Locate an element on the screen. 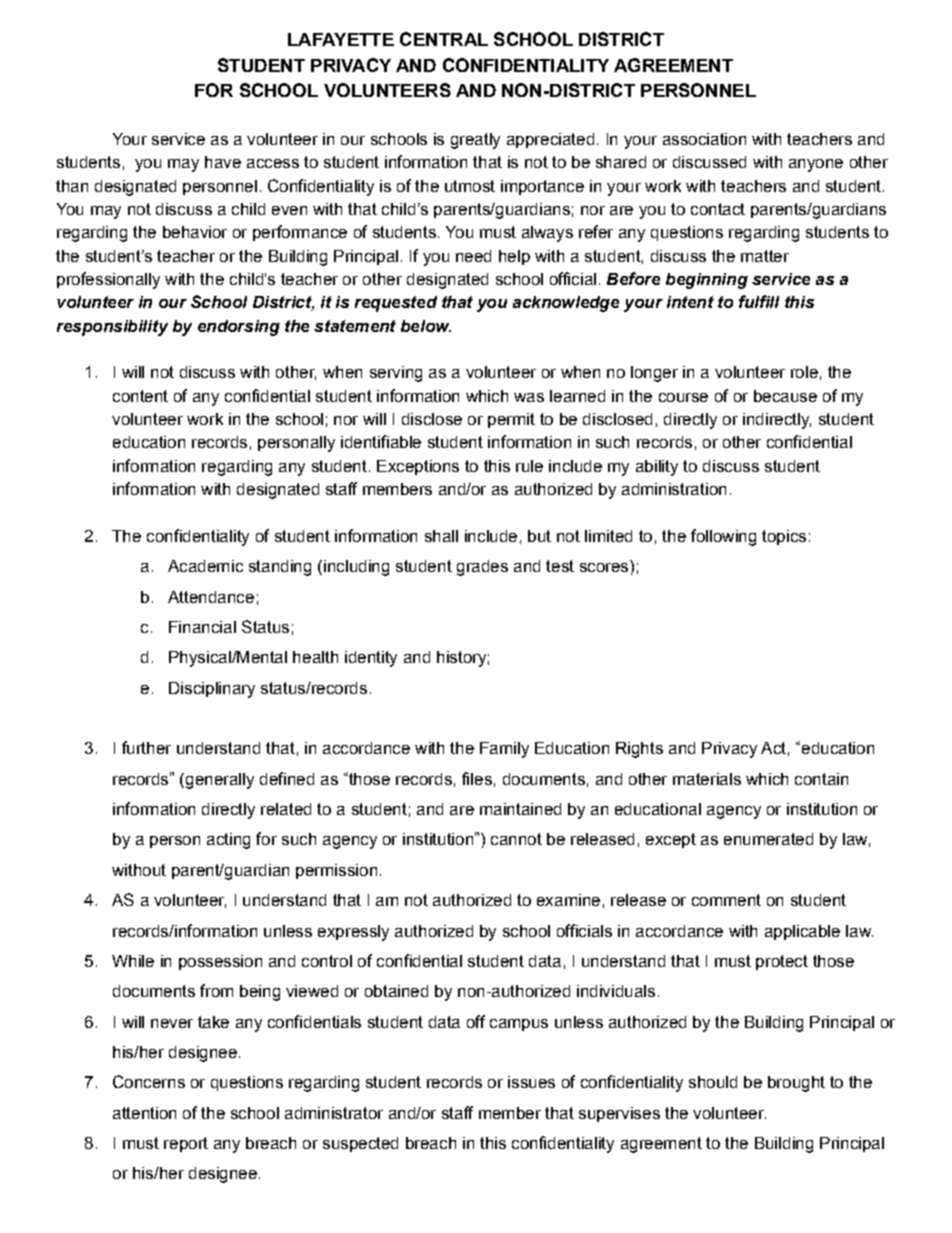 This screenshot has width=952, height=1233. association is located at coordinates (704, 139).
